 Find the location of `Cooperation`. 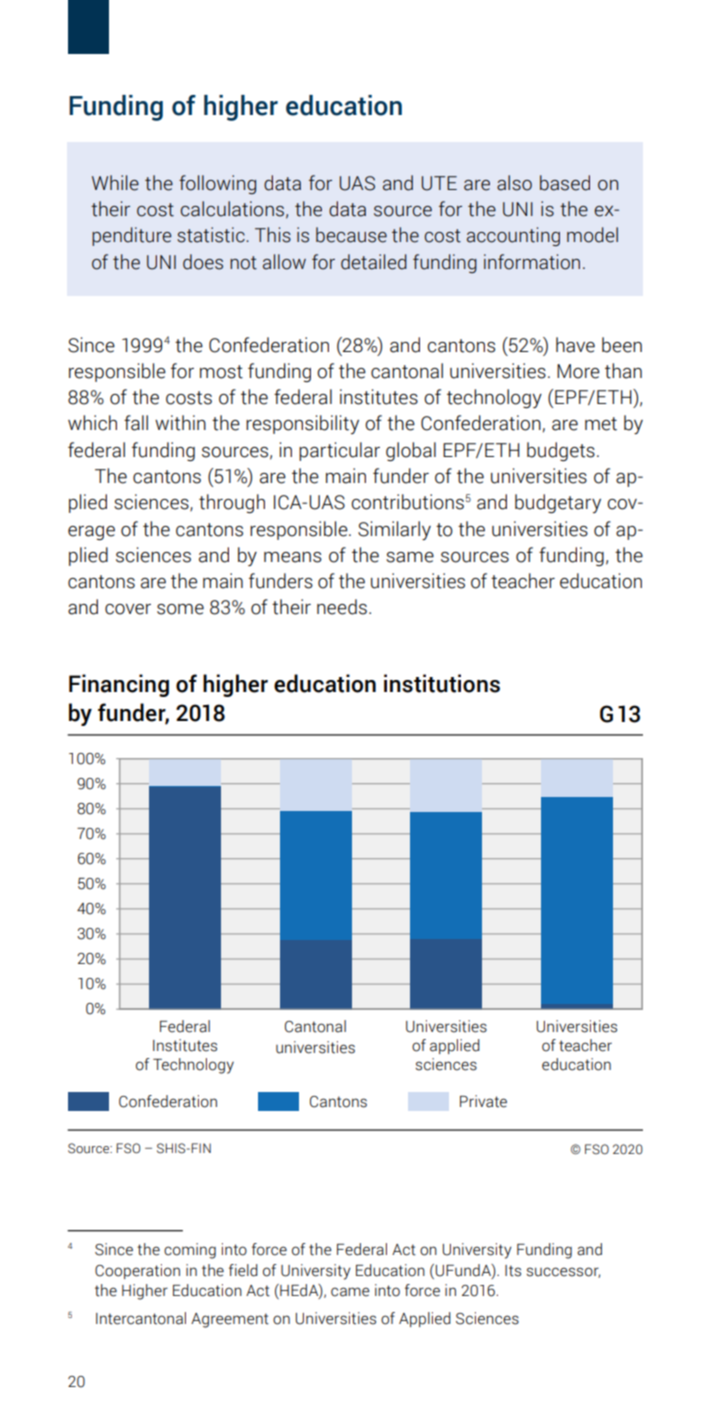

Cooperation is located at coordinates (137, 1271).
